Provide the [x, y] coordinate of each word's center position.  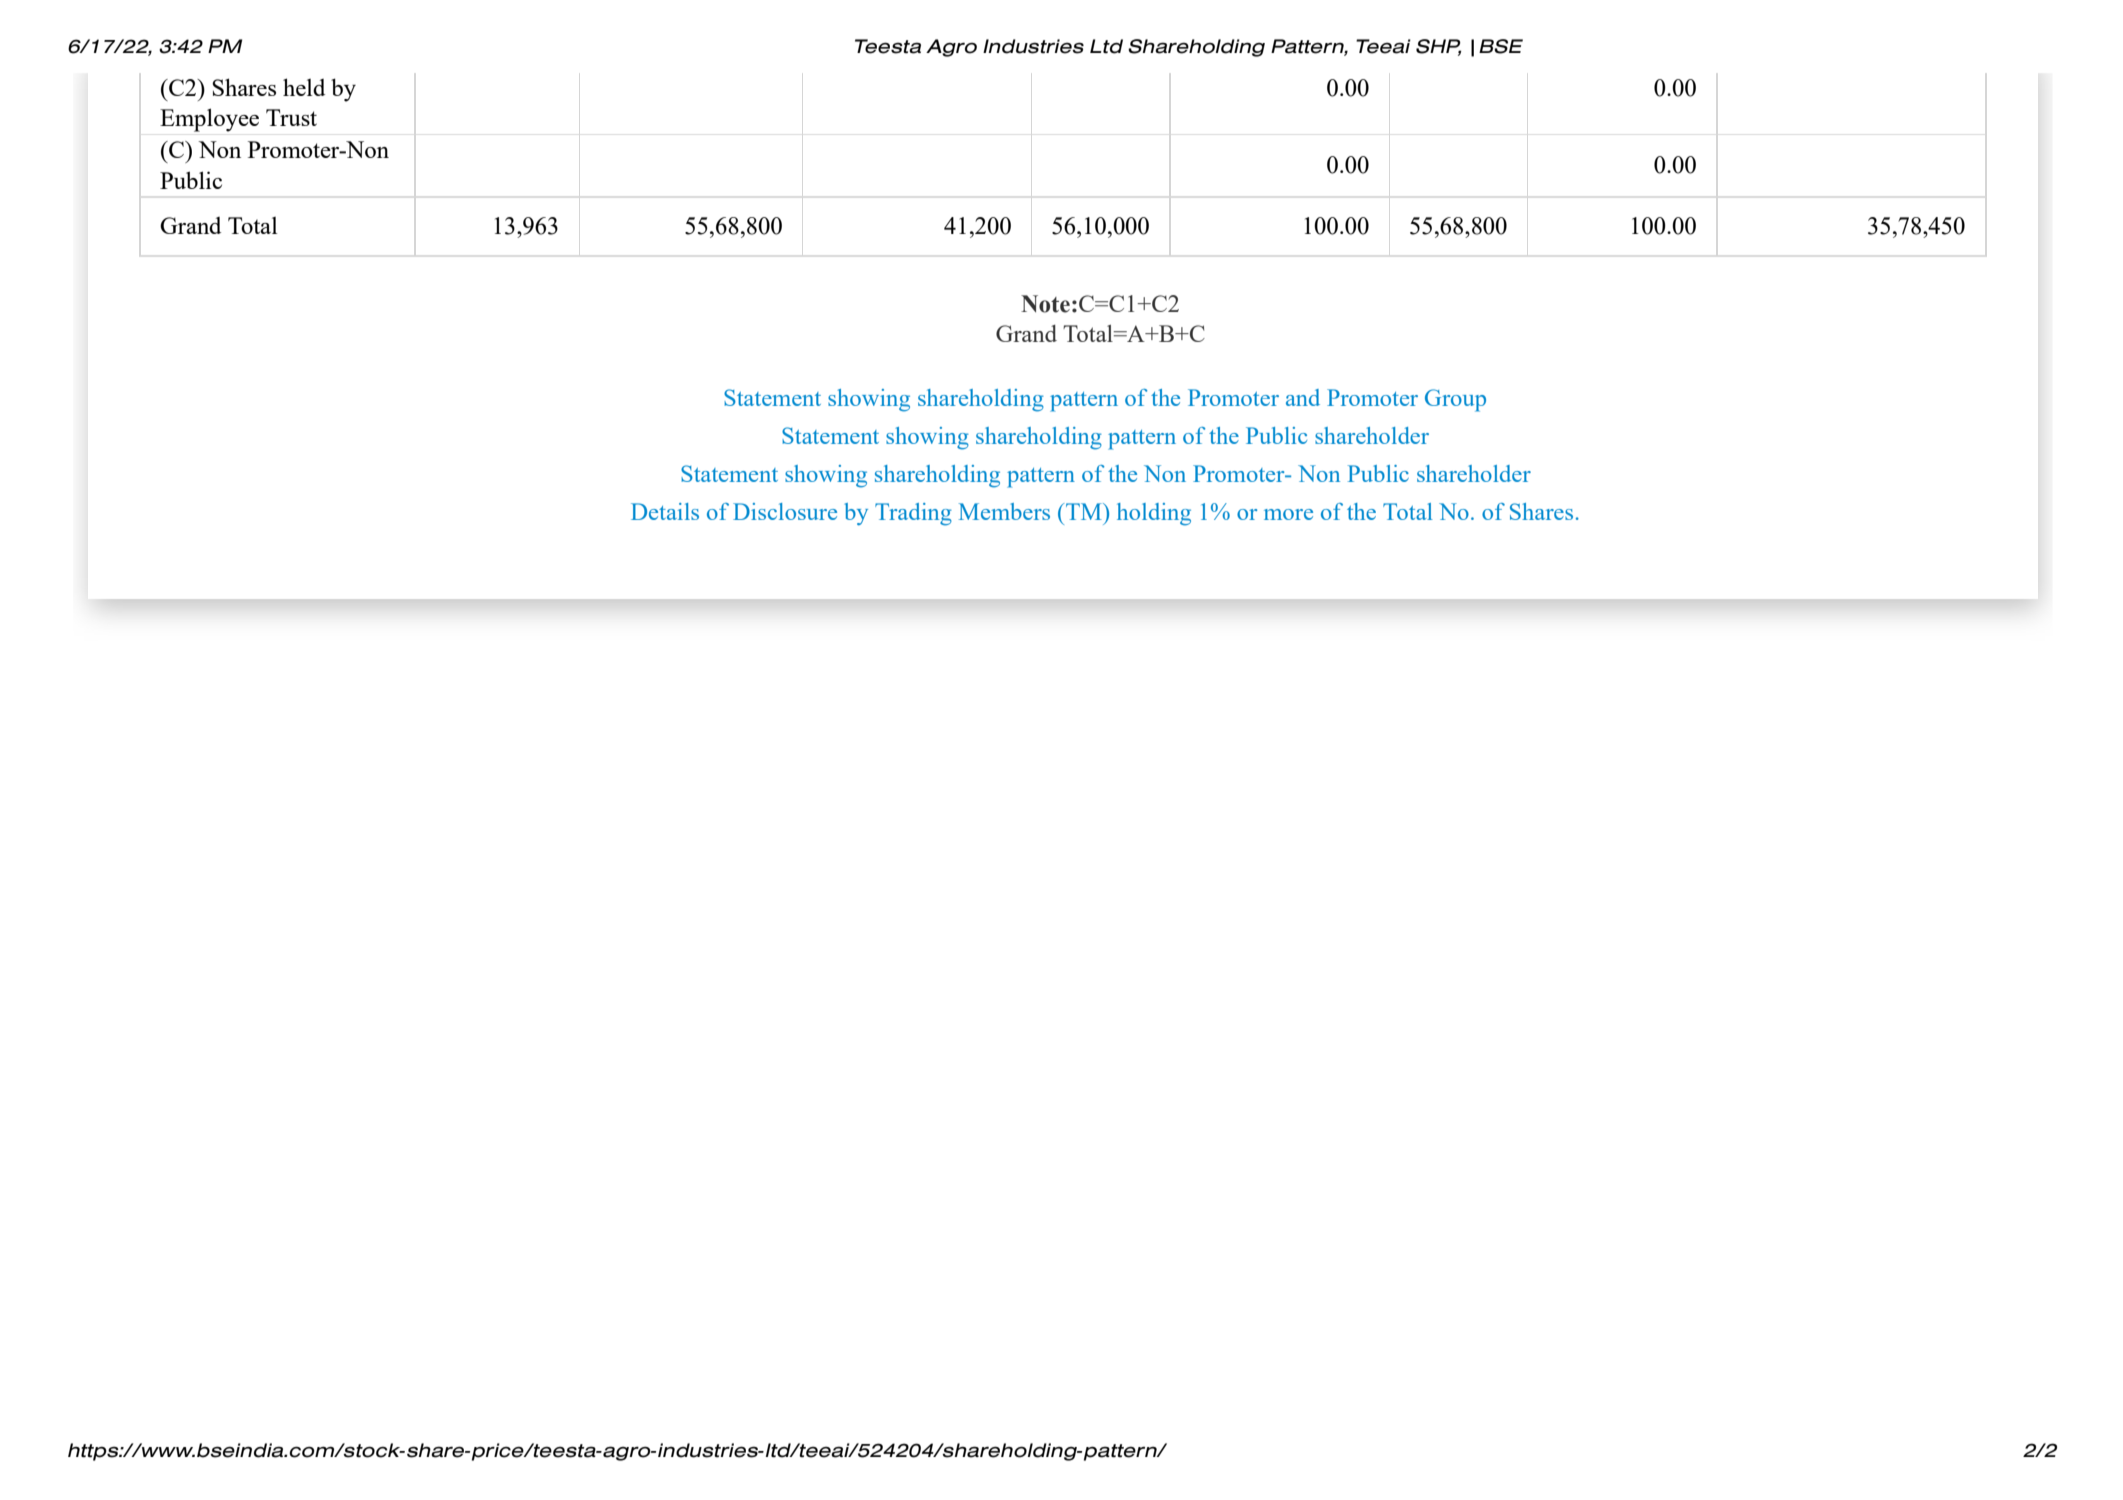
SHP [1438, 47]
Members [1004, 511]
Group [1455, 400]
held [304, 87]
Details [665, 511]
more [1288, 514]
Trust [291, 117]
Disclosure [785, 511]
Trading [913, 514]
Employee [209, 120]
